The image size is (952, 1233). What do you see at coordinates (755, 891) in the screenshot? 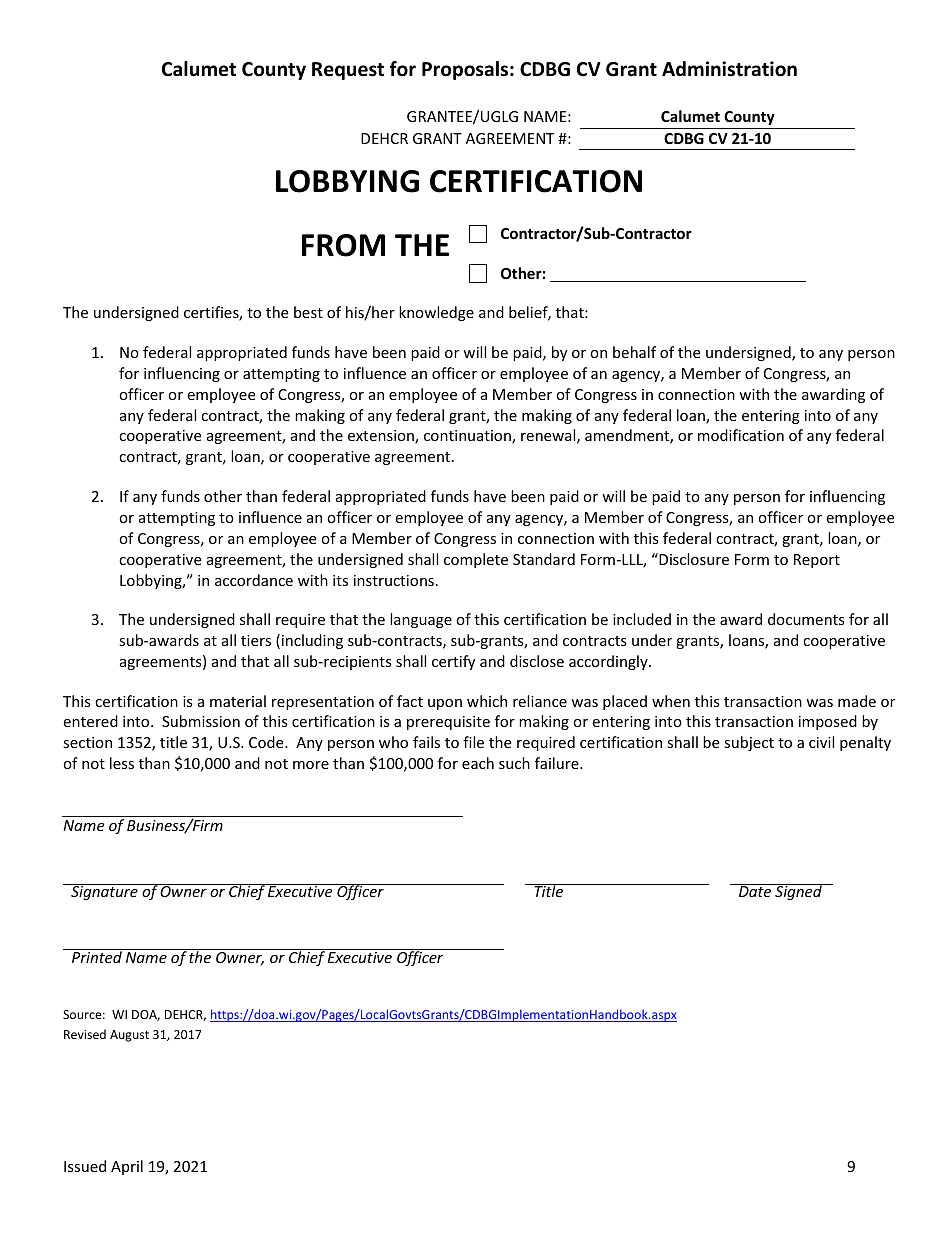
I see `Date` at bounding box center [755, 891].
